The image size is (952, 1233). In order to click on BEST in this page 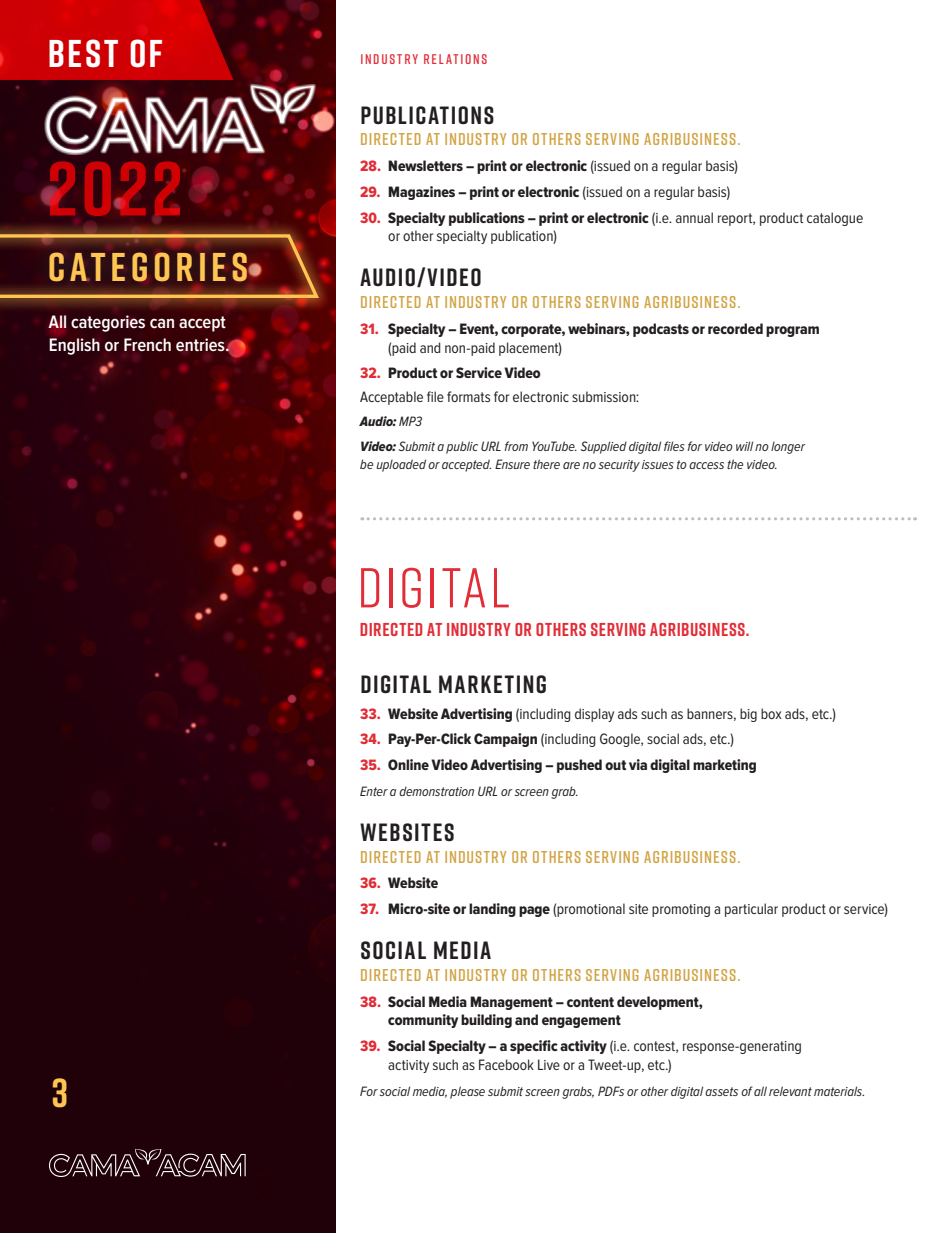, I will do `click(83, 53)`.
